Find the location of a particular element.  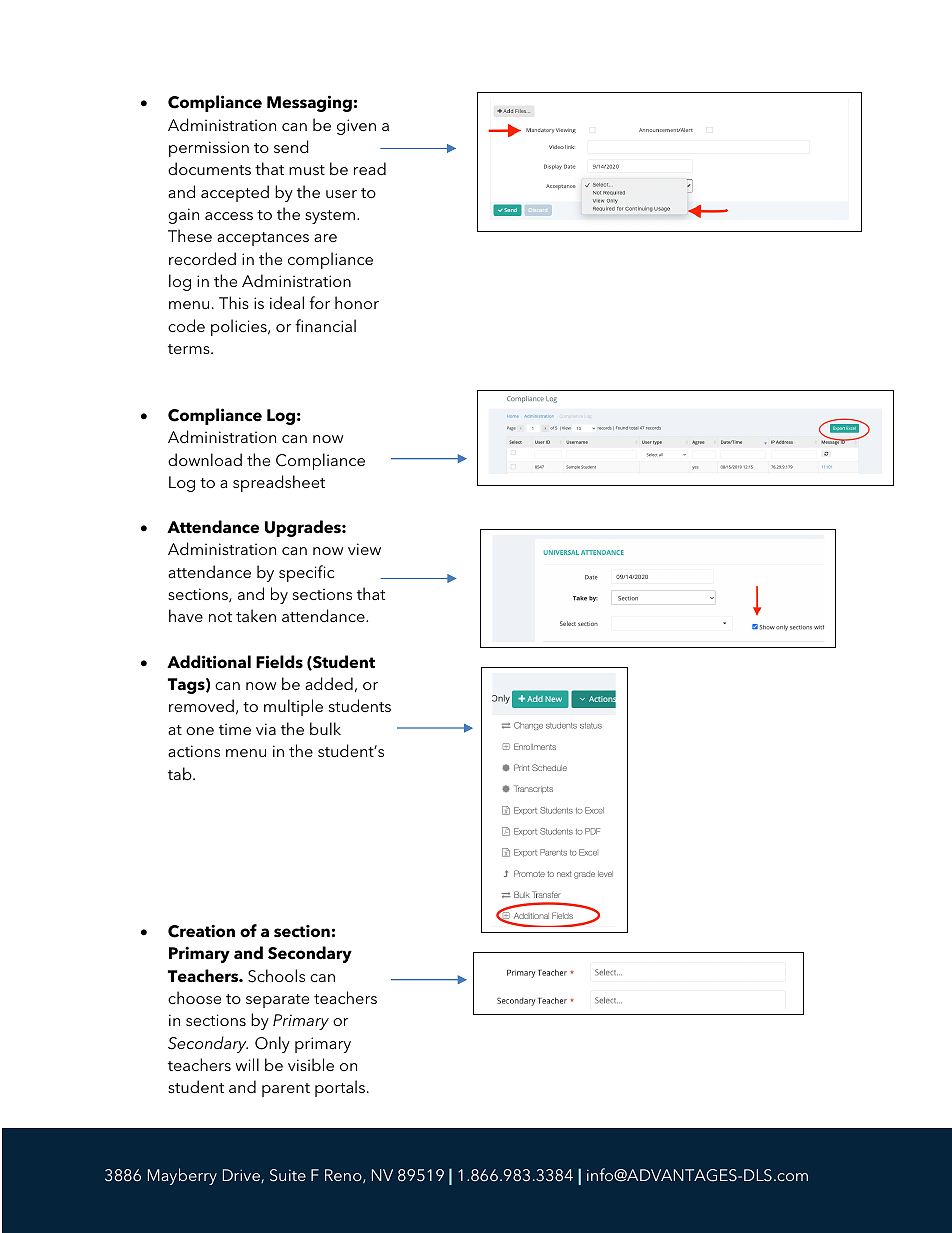

given is located at coordinates (356, 127).
